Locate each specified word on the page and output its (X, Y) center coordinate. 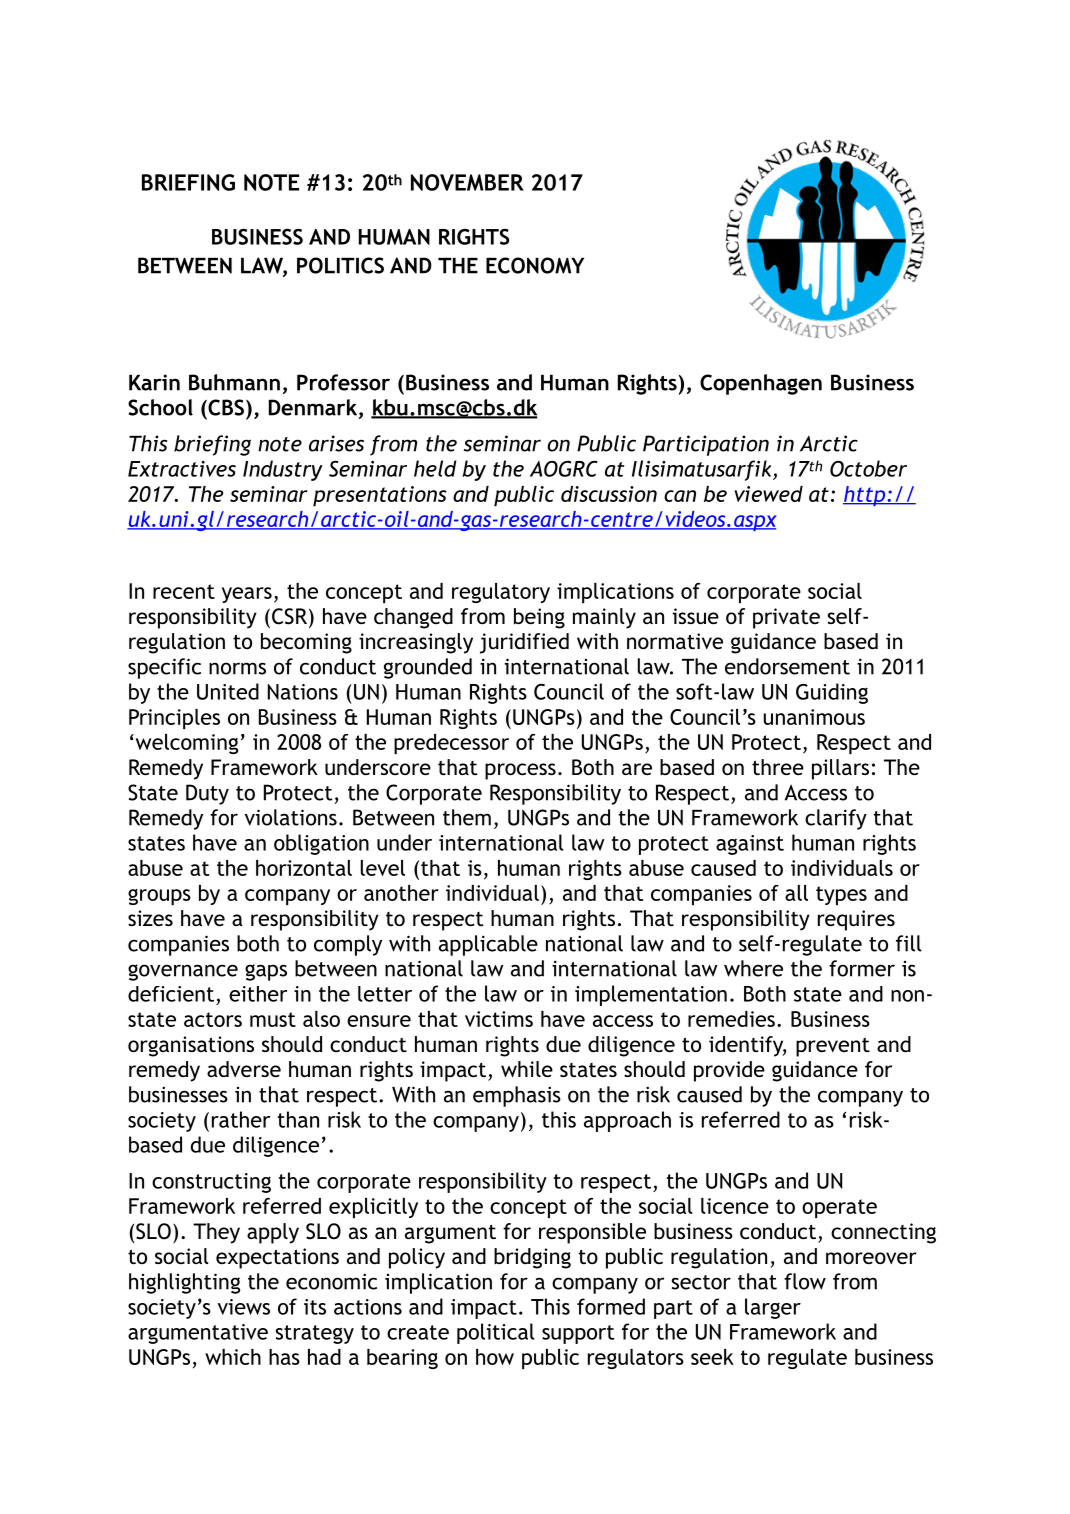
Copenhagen (761, 384)
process (520, 771)
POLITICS (340, 265)
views (244, 1307)
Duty (207, 794)
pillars (840, 769)
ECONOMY (535, 265)
